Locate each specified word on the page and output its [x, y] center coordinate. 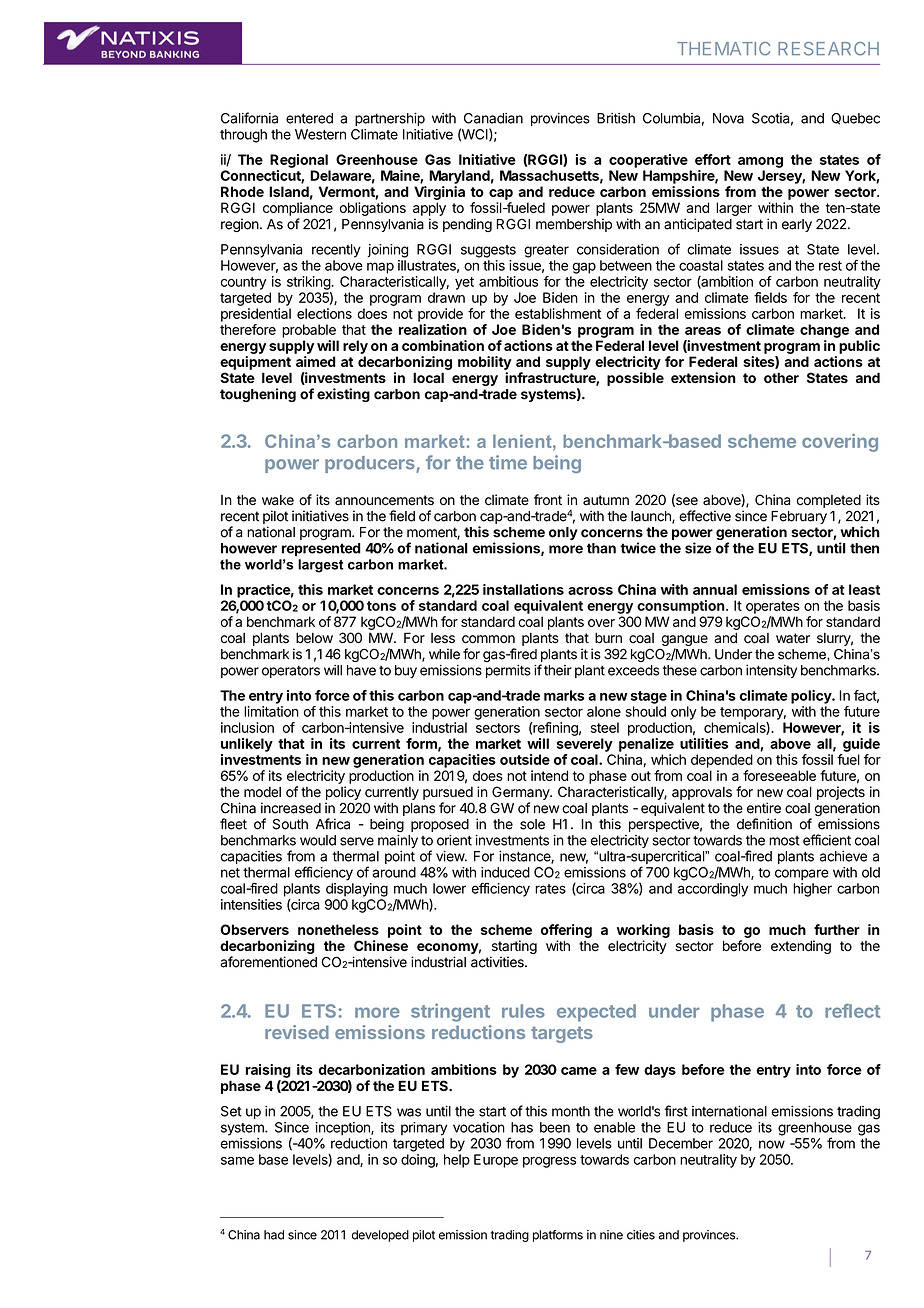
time [508, 462]
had [274, 1235]
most [784, 841]
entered [309, 118]
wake [278, 500]
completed [829, 501]
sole [532, 824]
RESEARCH [828, 49]
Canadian [493, 118]
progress [549, 1162]
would [318, 840]
